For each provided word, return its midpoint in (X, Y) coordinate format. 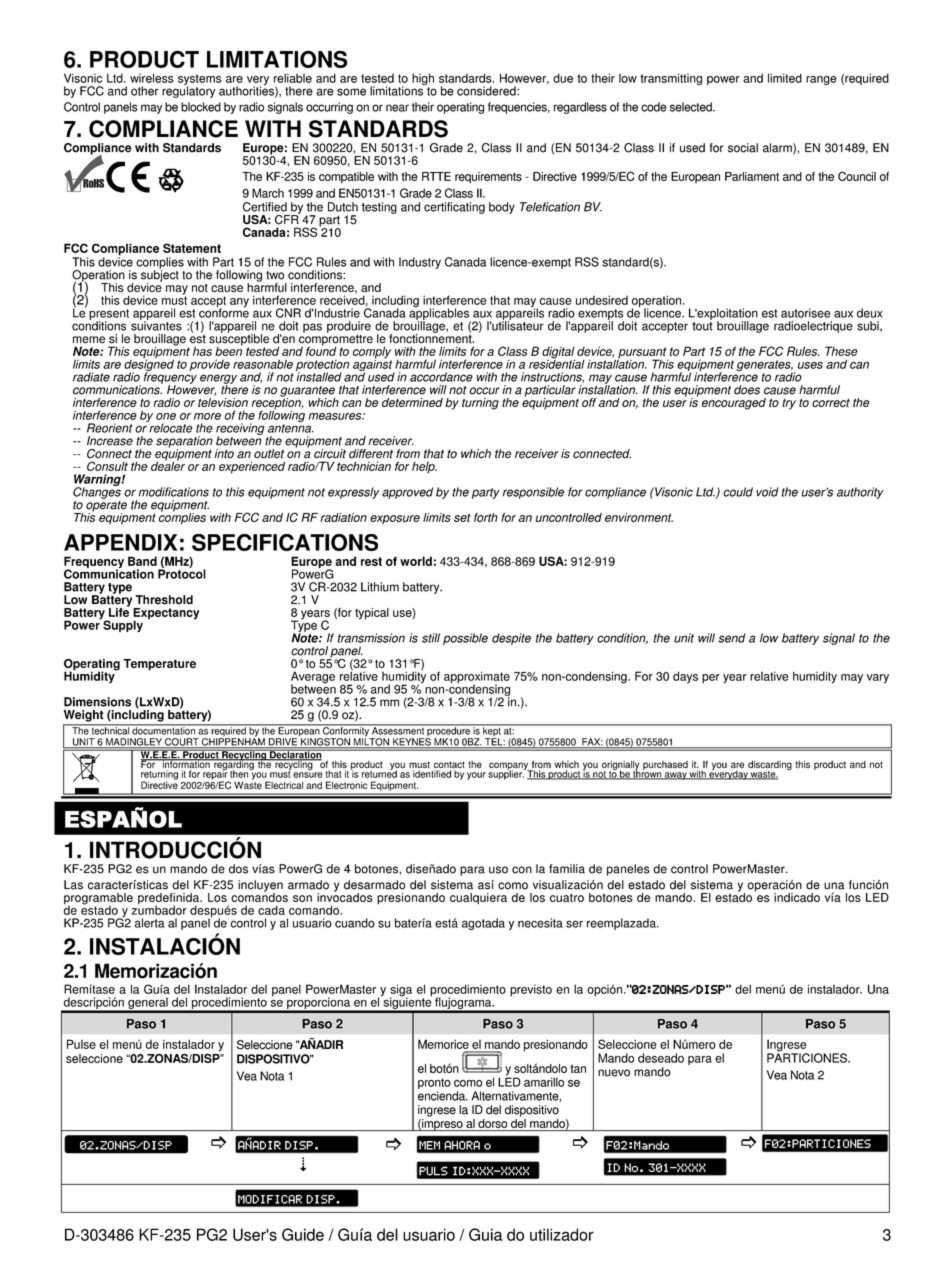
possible (465, 639)
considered (487, 91)
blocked (201, 107)
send (731, 638)
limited (785, 78)
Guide (303, 1234)
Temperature (159, 665)
